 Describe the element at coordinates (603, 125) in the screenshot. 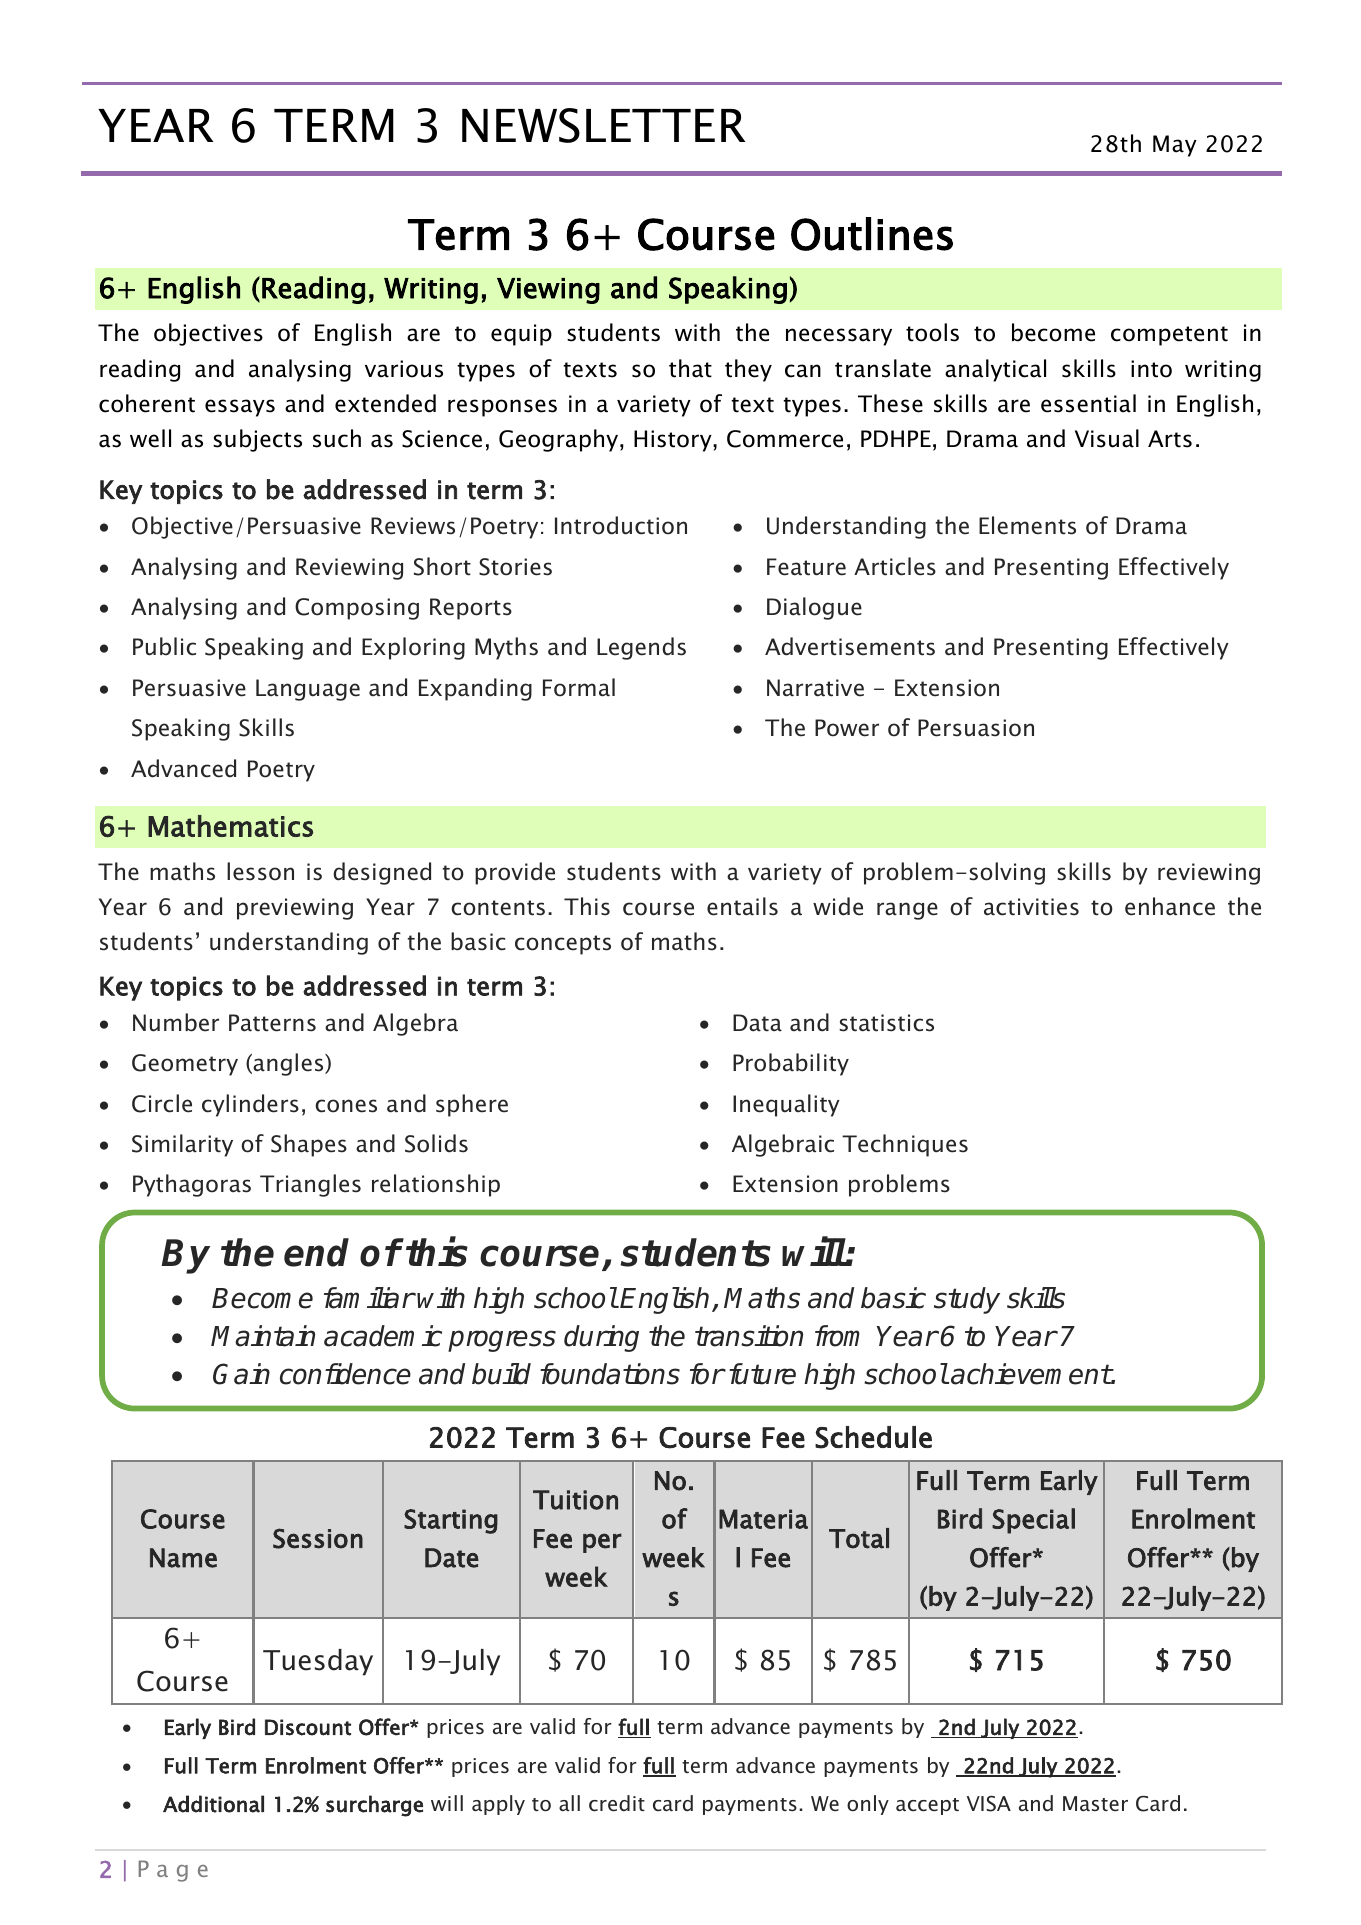

I see `NEWSLETTER` at that location.
